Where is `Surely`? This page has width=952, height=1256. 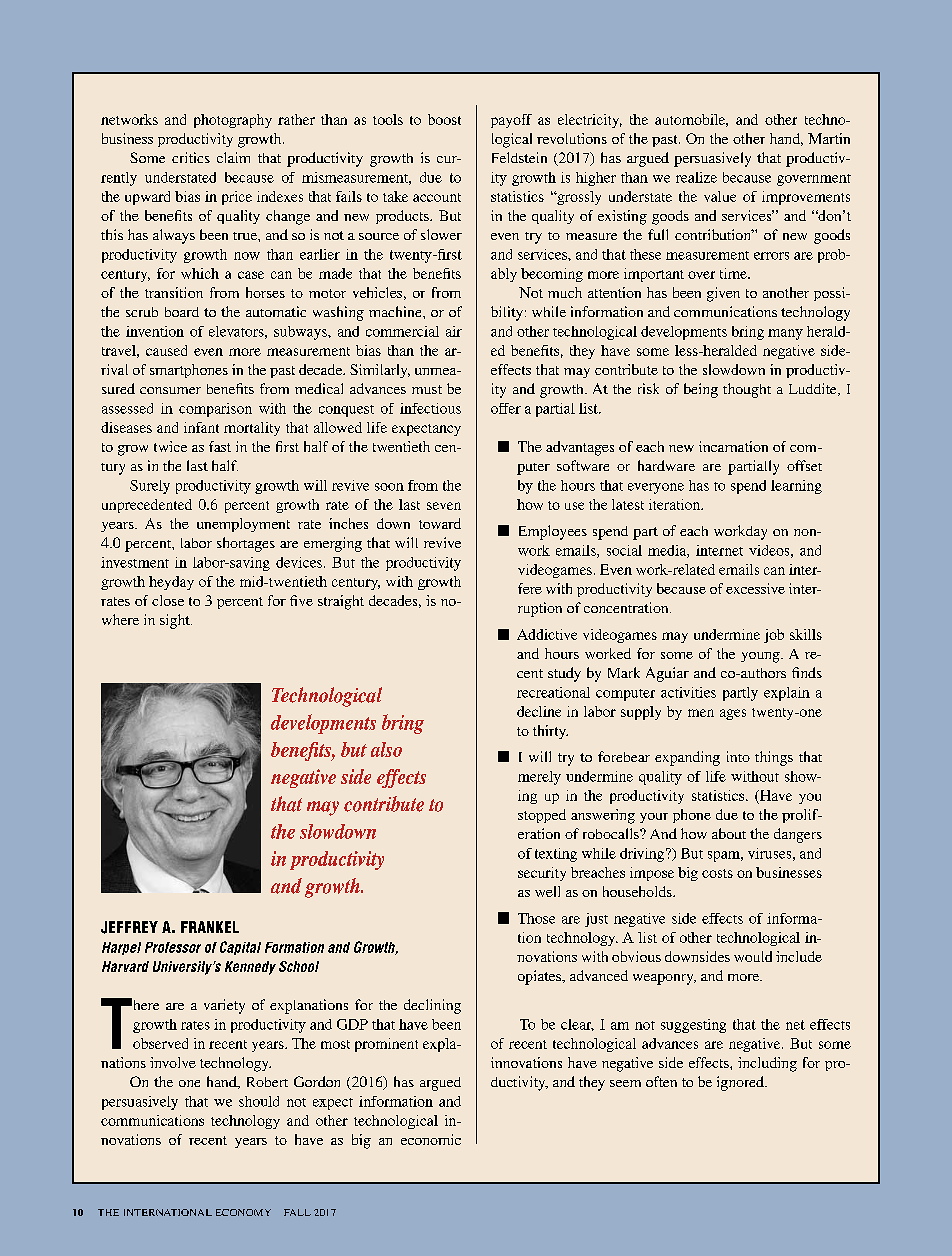 Surely is located at coordinates (150, 487).
